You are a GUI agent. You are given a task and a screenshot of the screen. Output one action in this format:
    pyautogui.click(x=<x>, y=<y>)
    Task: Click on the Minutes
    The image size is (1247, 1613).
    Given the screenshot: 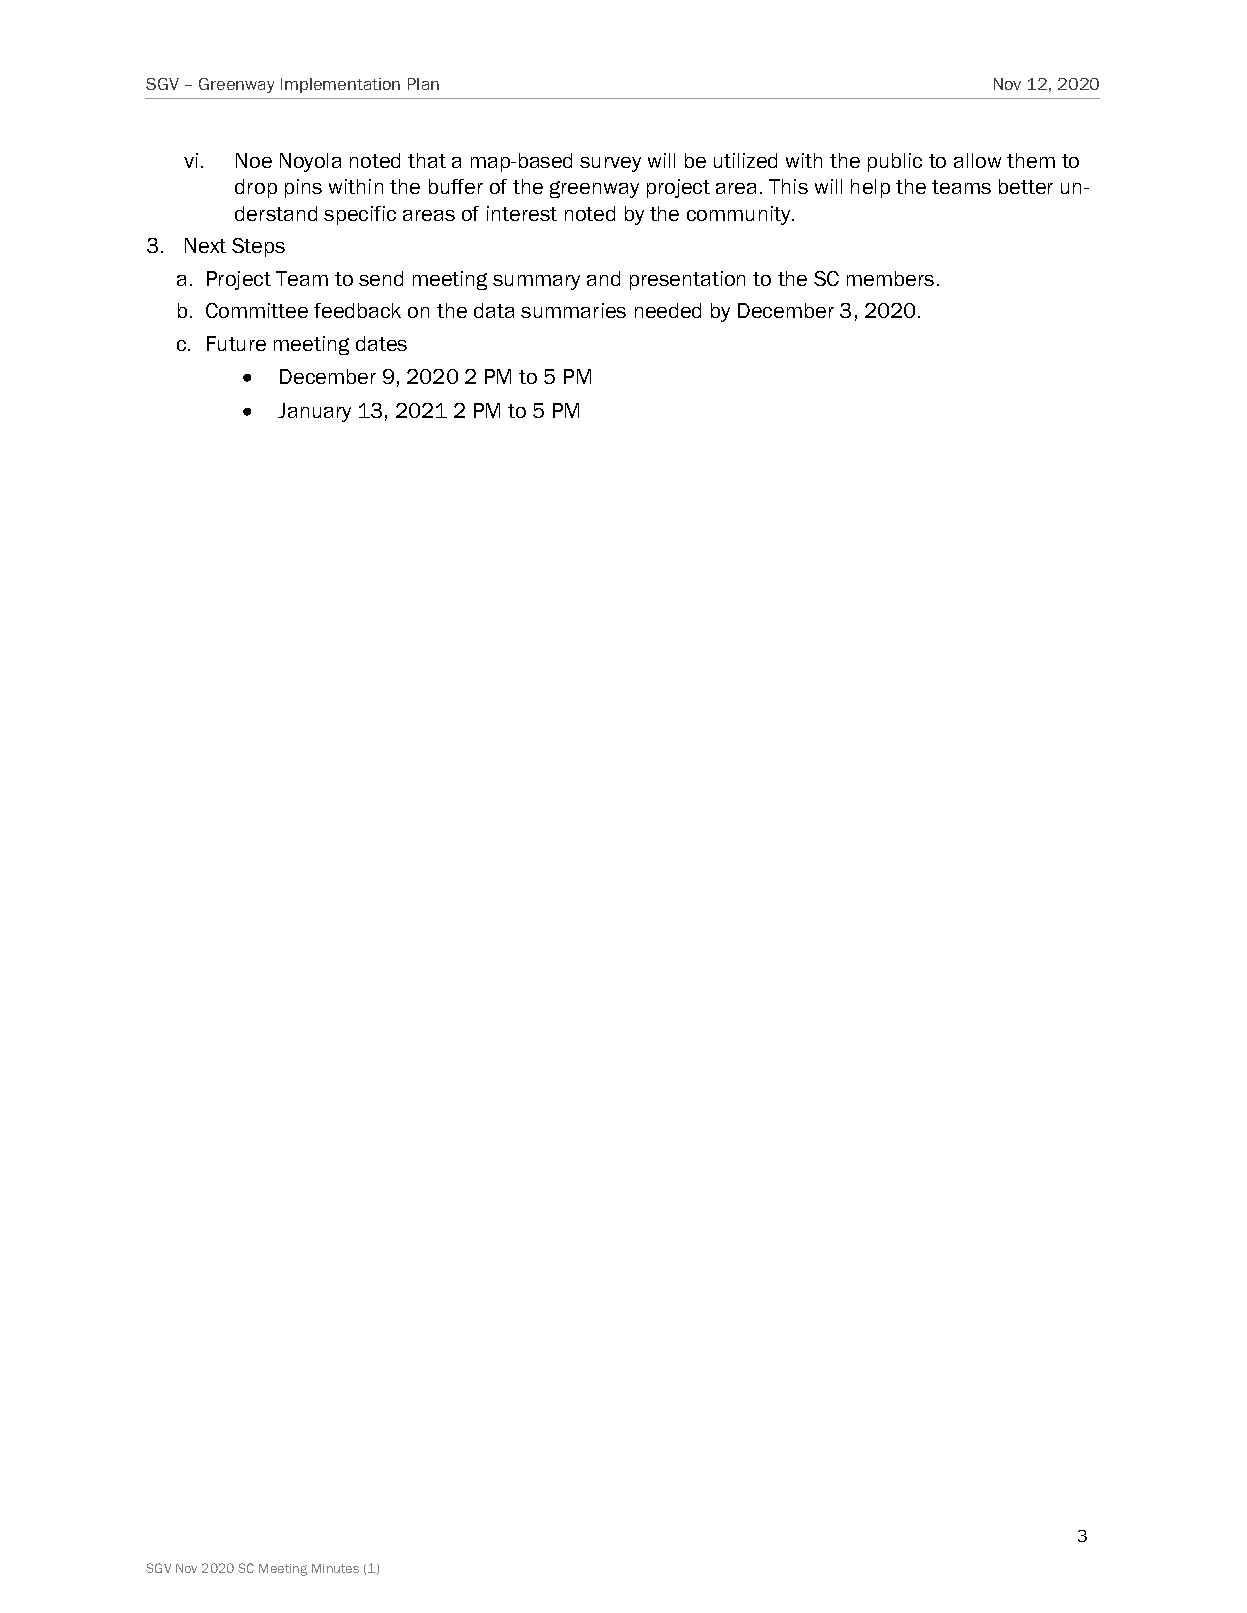 What is the action you would take?
    pyautogui.click(x=335, y=1568)
